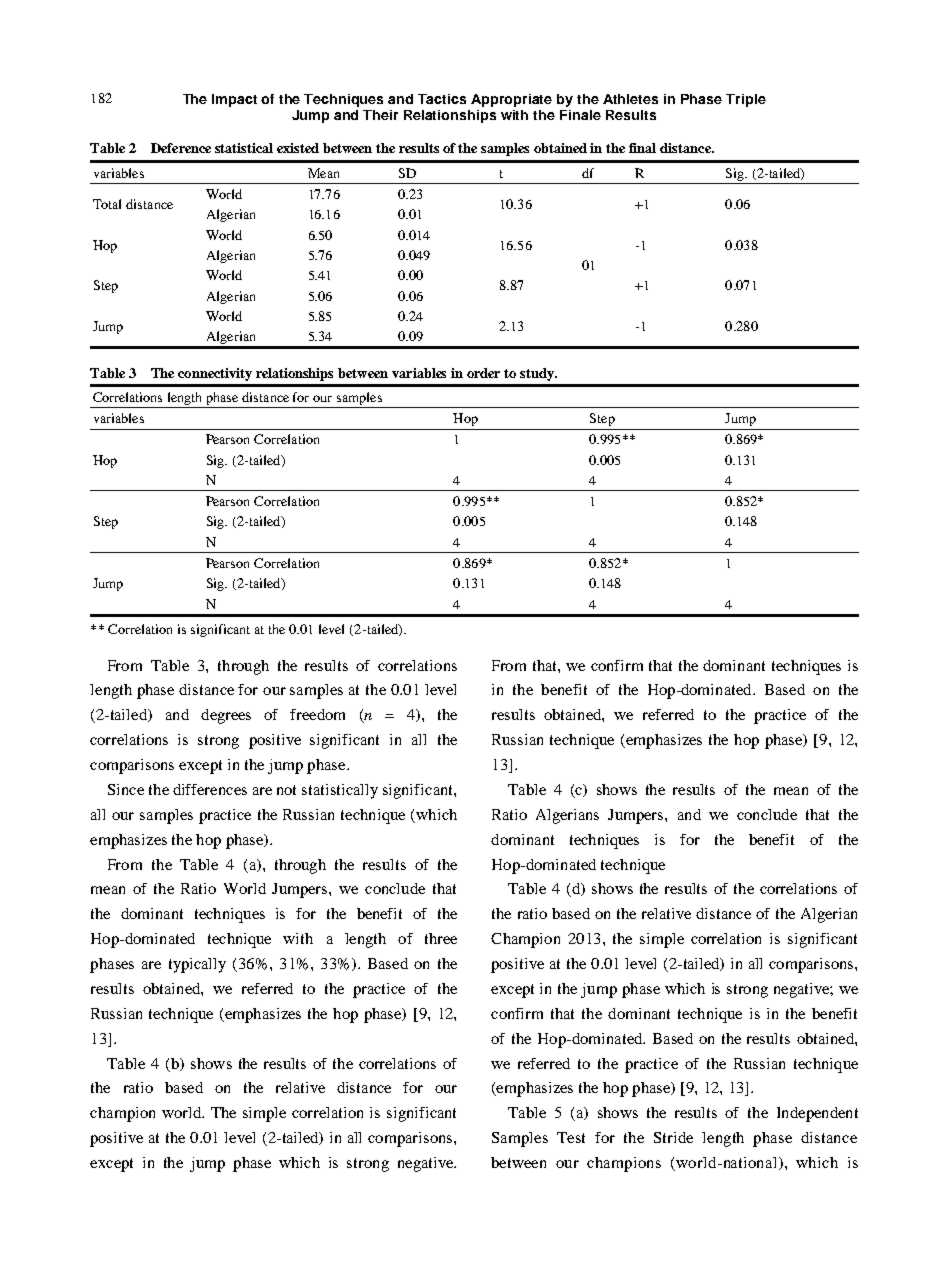 The width and height of the image is (949, 1288). Describe the element at coordinates (442, 99) in the image. I see `Tactics` at that location.
